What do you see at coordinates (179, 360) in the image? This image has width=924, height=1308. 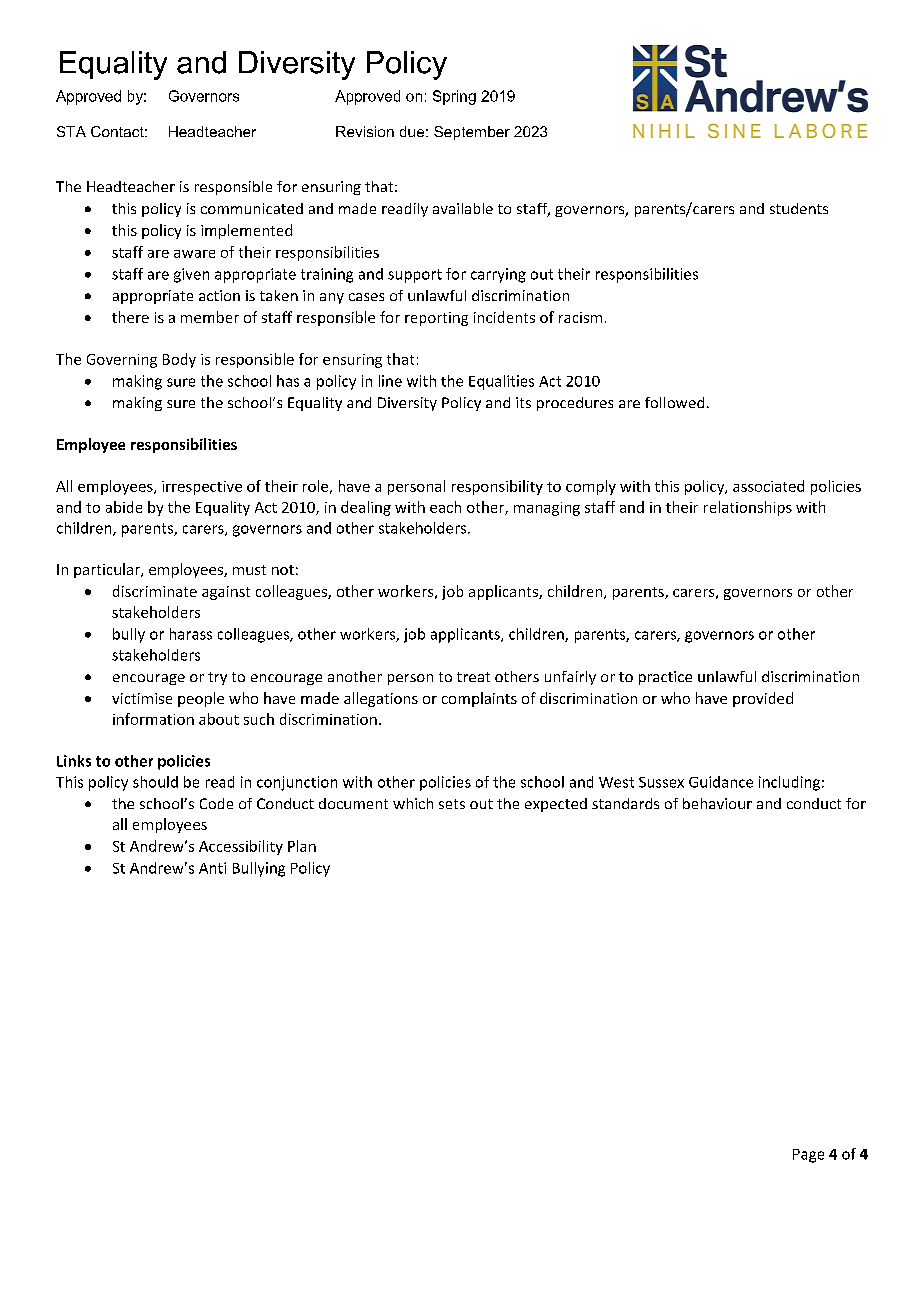 I see `Body` at bounding box center [179, 360].
